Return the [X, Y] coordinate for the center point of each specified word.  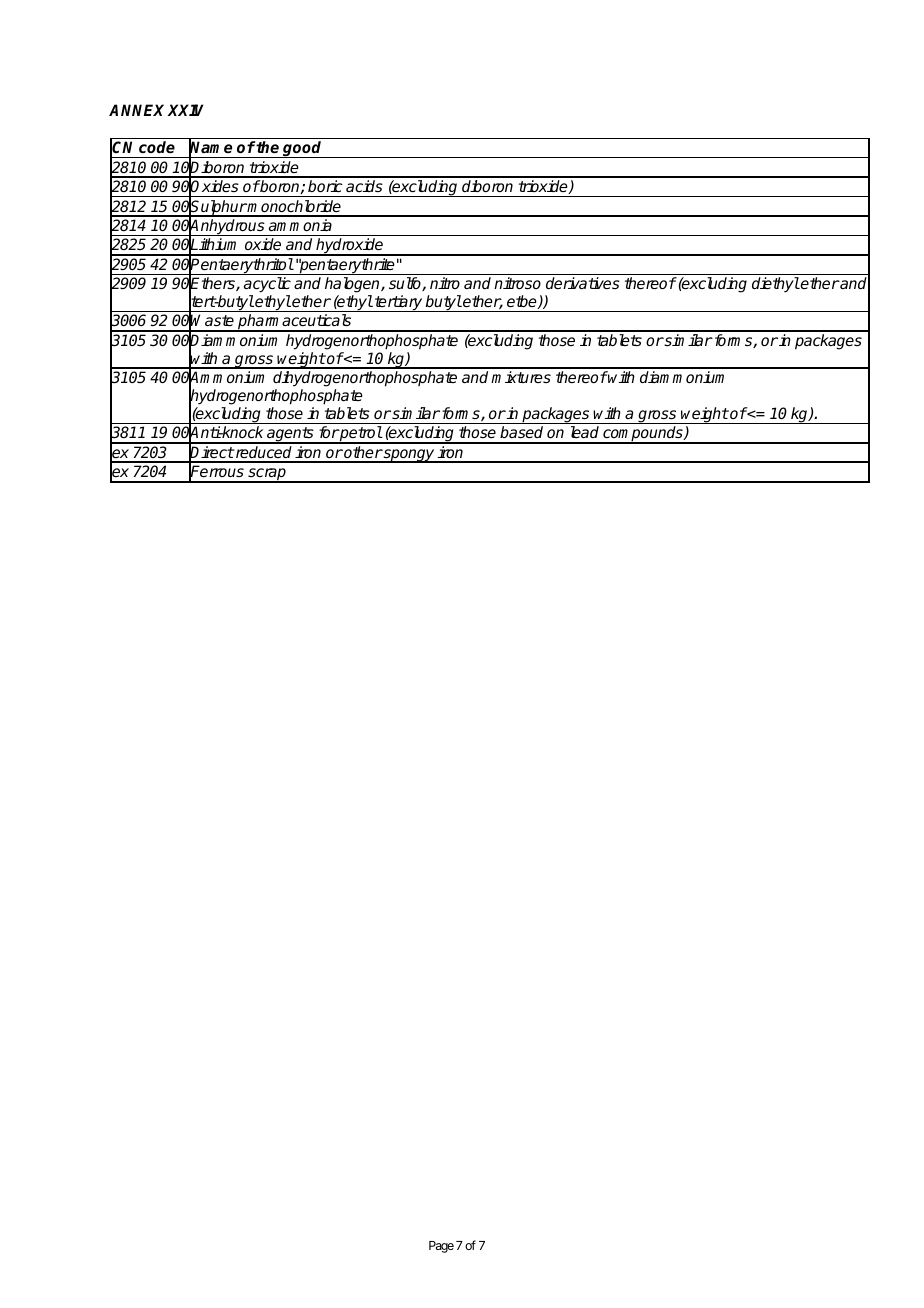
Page [441, 1247]
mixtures [521, 377]
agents [290, 435]
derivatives [583, 283]
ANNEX [138, 110]
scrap [267, 475]
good [303, 149]
